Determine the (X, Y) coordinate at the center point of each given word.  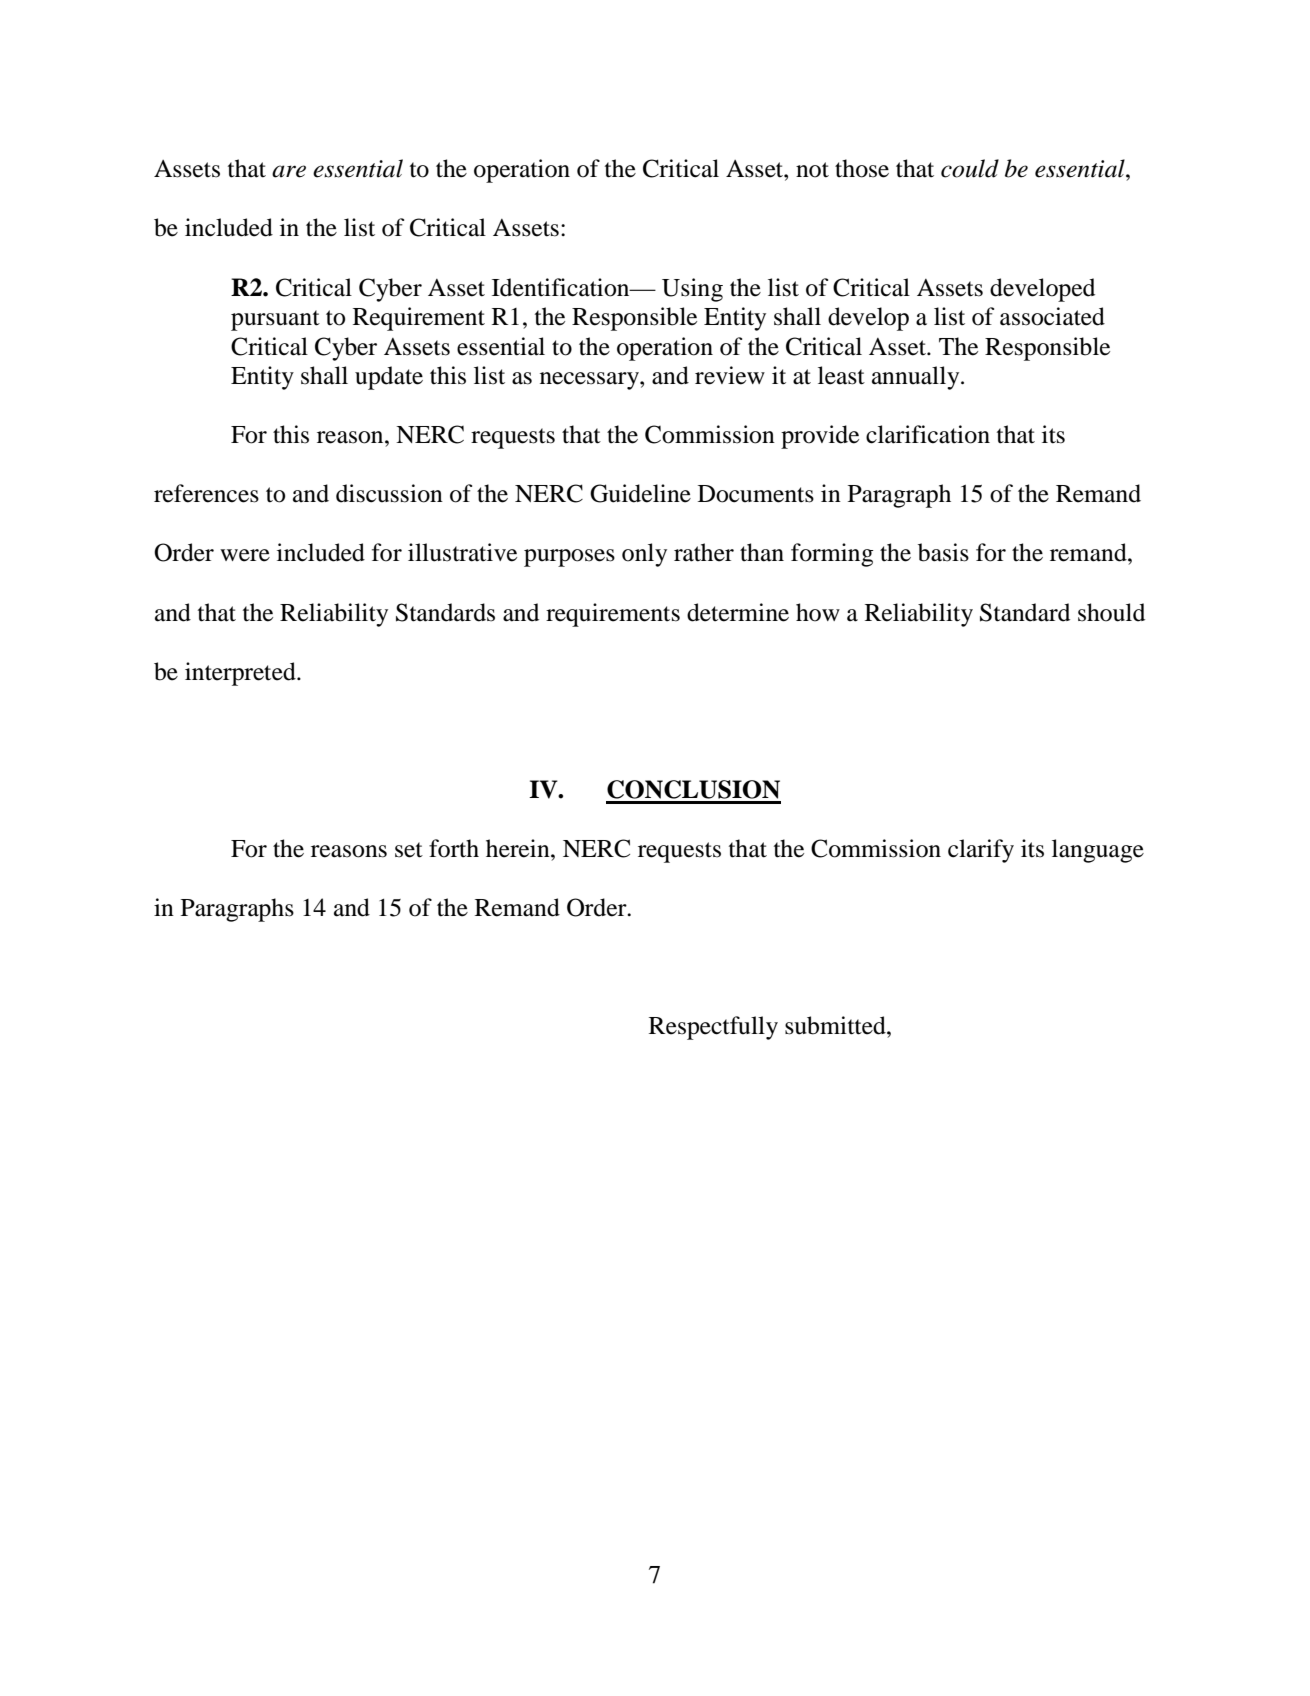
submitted (836, 1025)
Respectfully (713, 1028)
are (289, 171)
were (245, 555)
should (1111, 612)
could (970, 168)
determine (738, 612)
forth (454, 848)
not (812, 170)
